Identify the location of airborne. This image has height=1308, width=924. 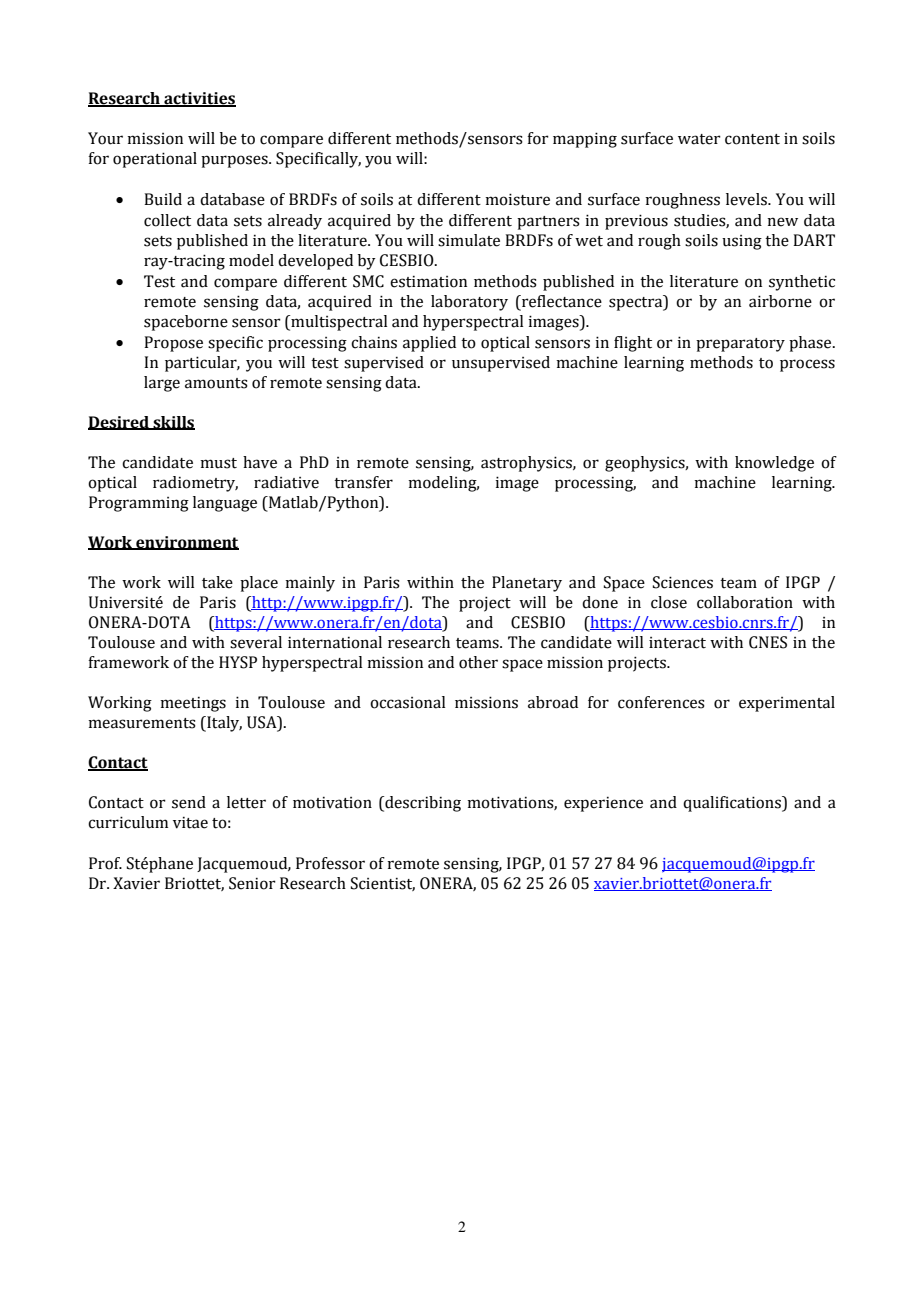
(780, 301).
